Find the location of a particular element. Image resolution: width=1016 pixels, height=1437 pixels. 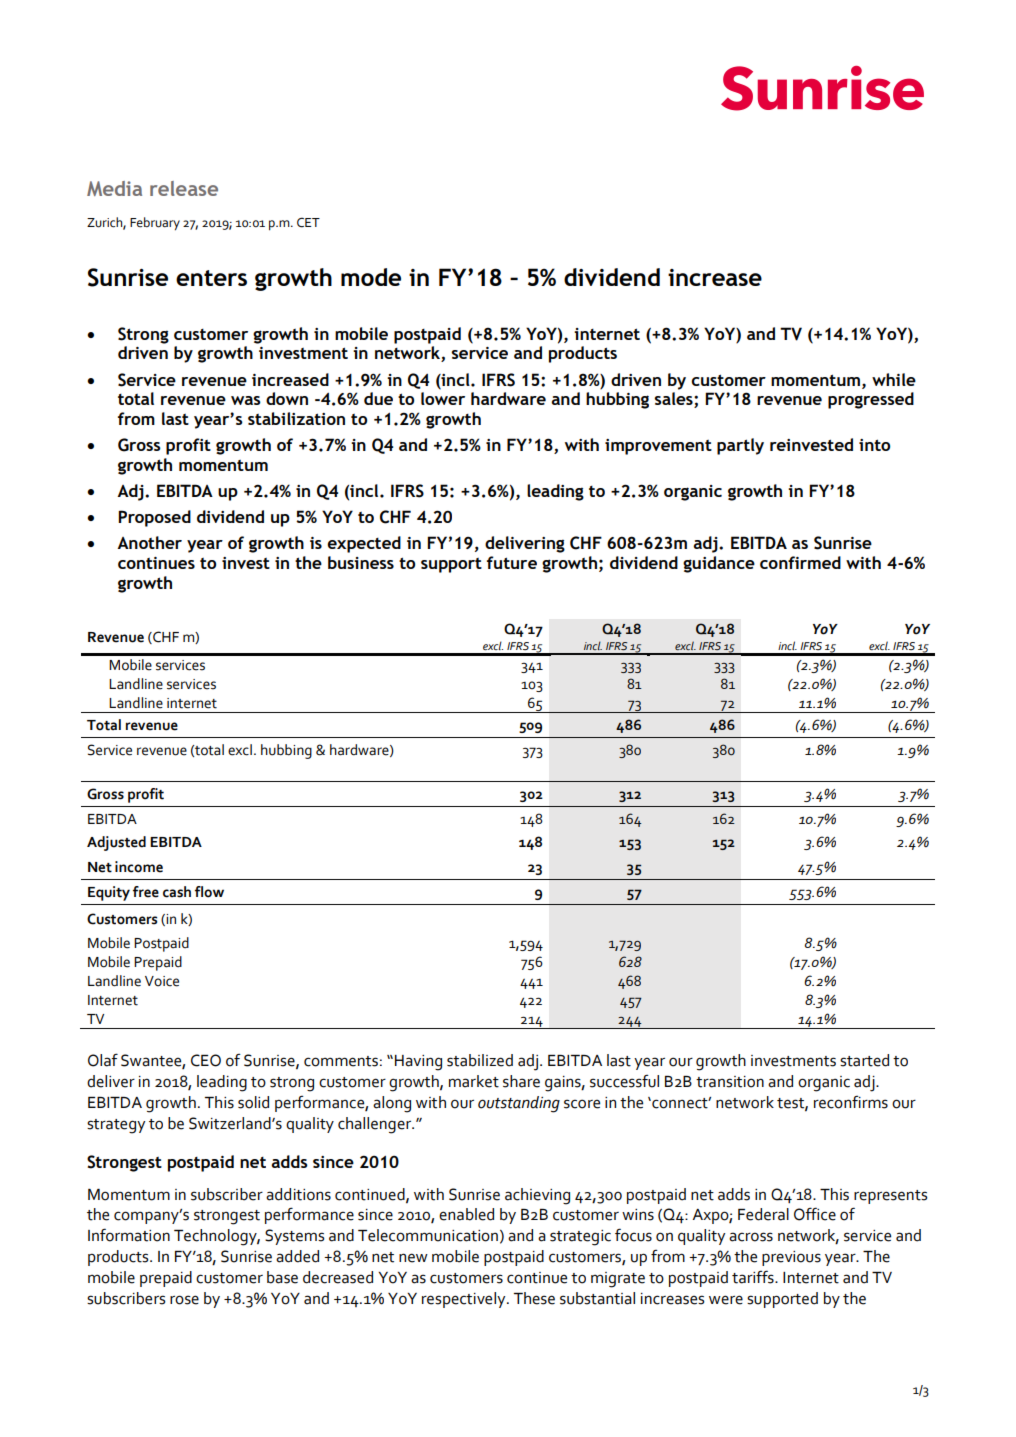

mode is located at coordinates (371, 277).
